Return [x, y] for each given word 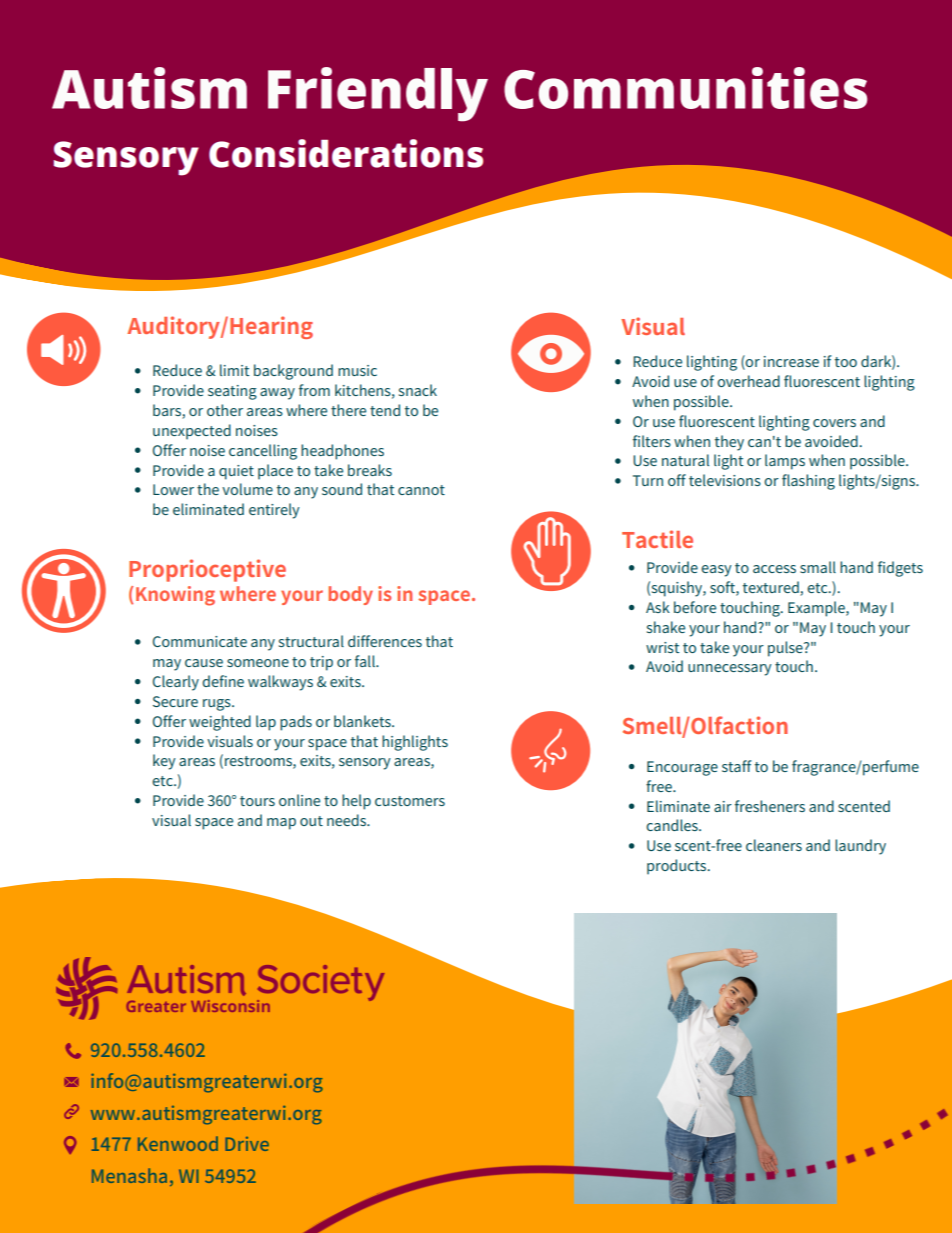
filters [652, 441]
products [678, 867]
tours [257, 801]
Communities [685, 88]
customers [410, 801]
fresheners [770, 806]
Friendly [378, 94]
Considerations [346, 153]
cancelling [263, 452]
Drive [247, 1144]
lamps [785, 462]
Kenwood [178, 1143]
